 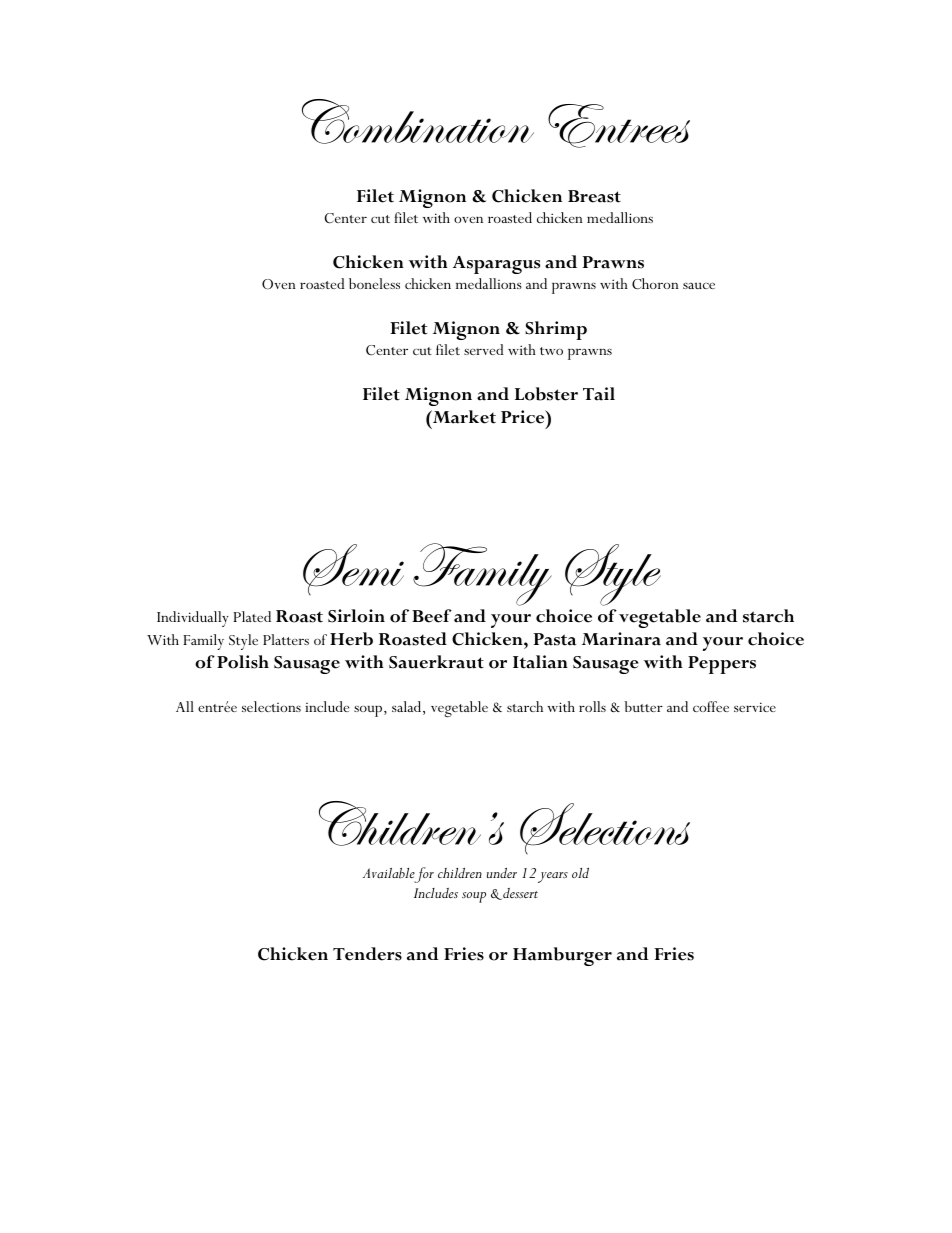 I want to click on Polish, so click(x=243, y=662).
